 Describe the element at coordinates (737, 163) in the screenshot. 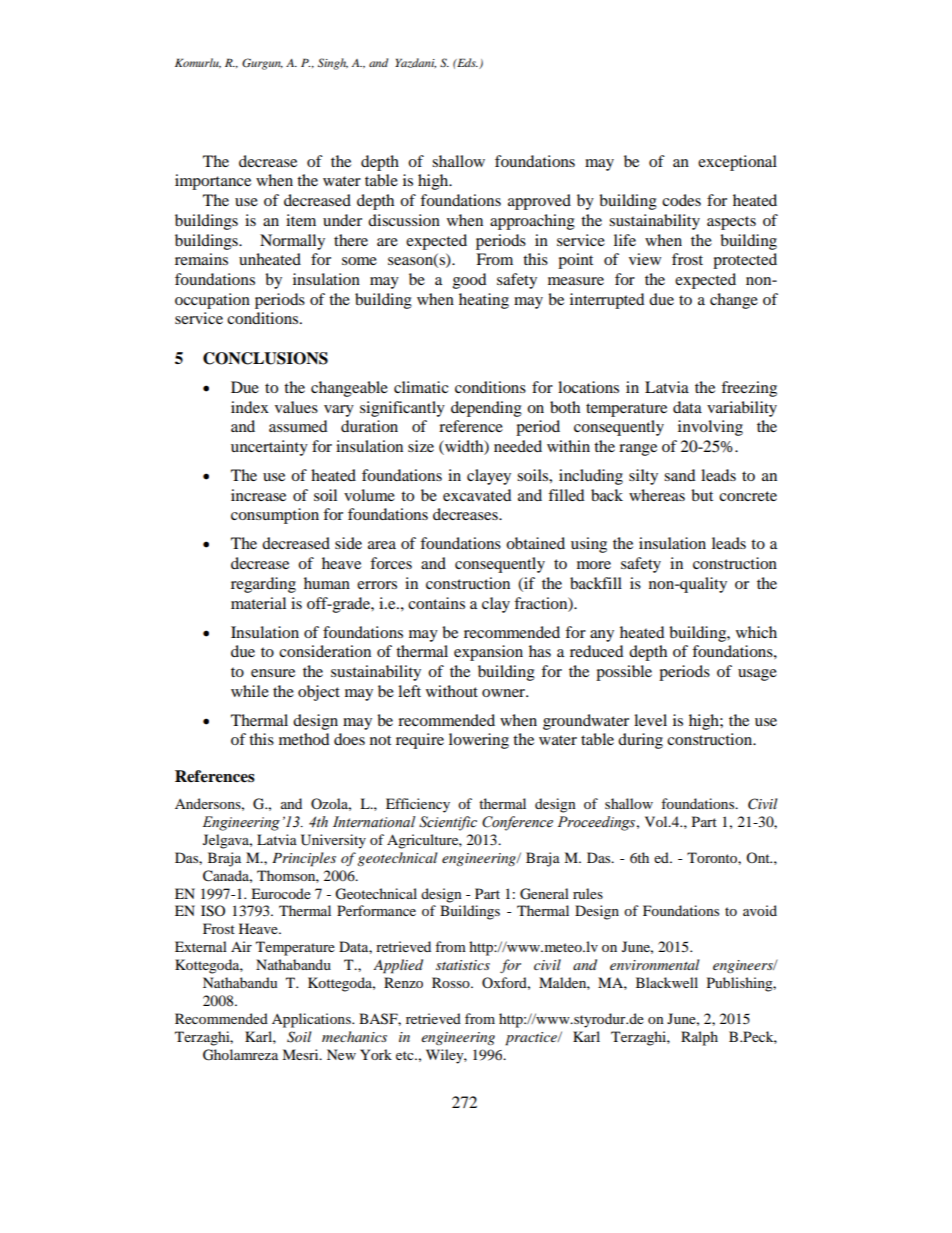

I see `exceptional` at that location.
